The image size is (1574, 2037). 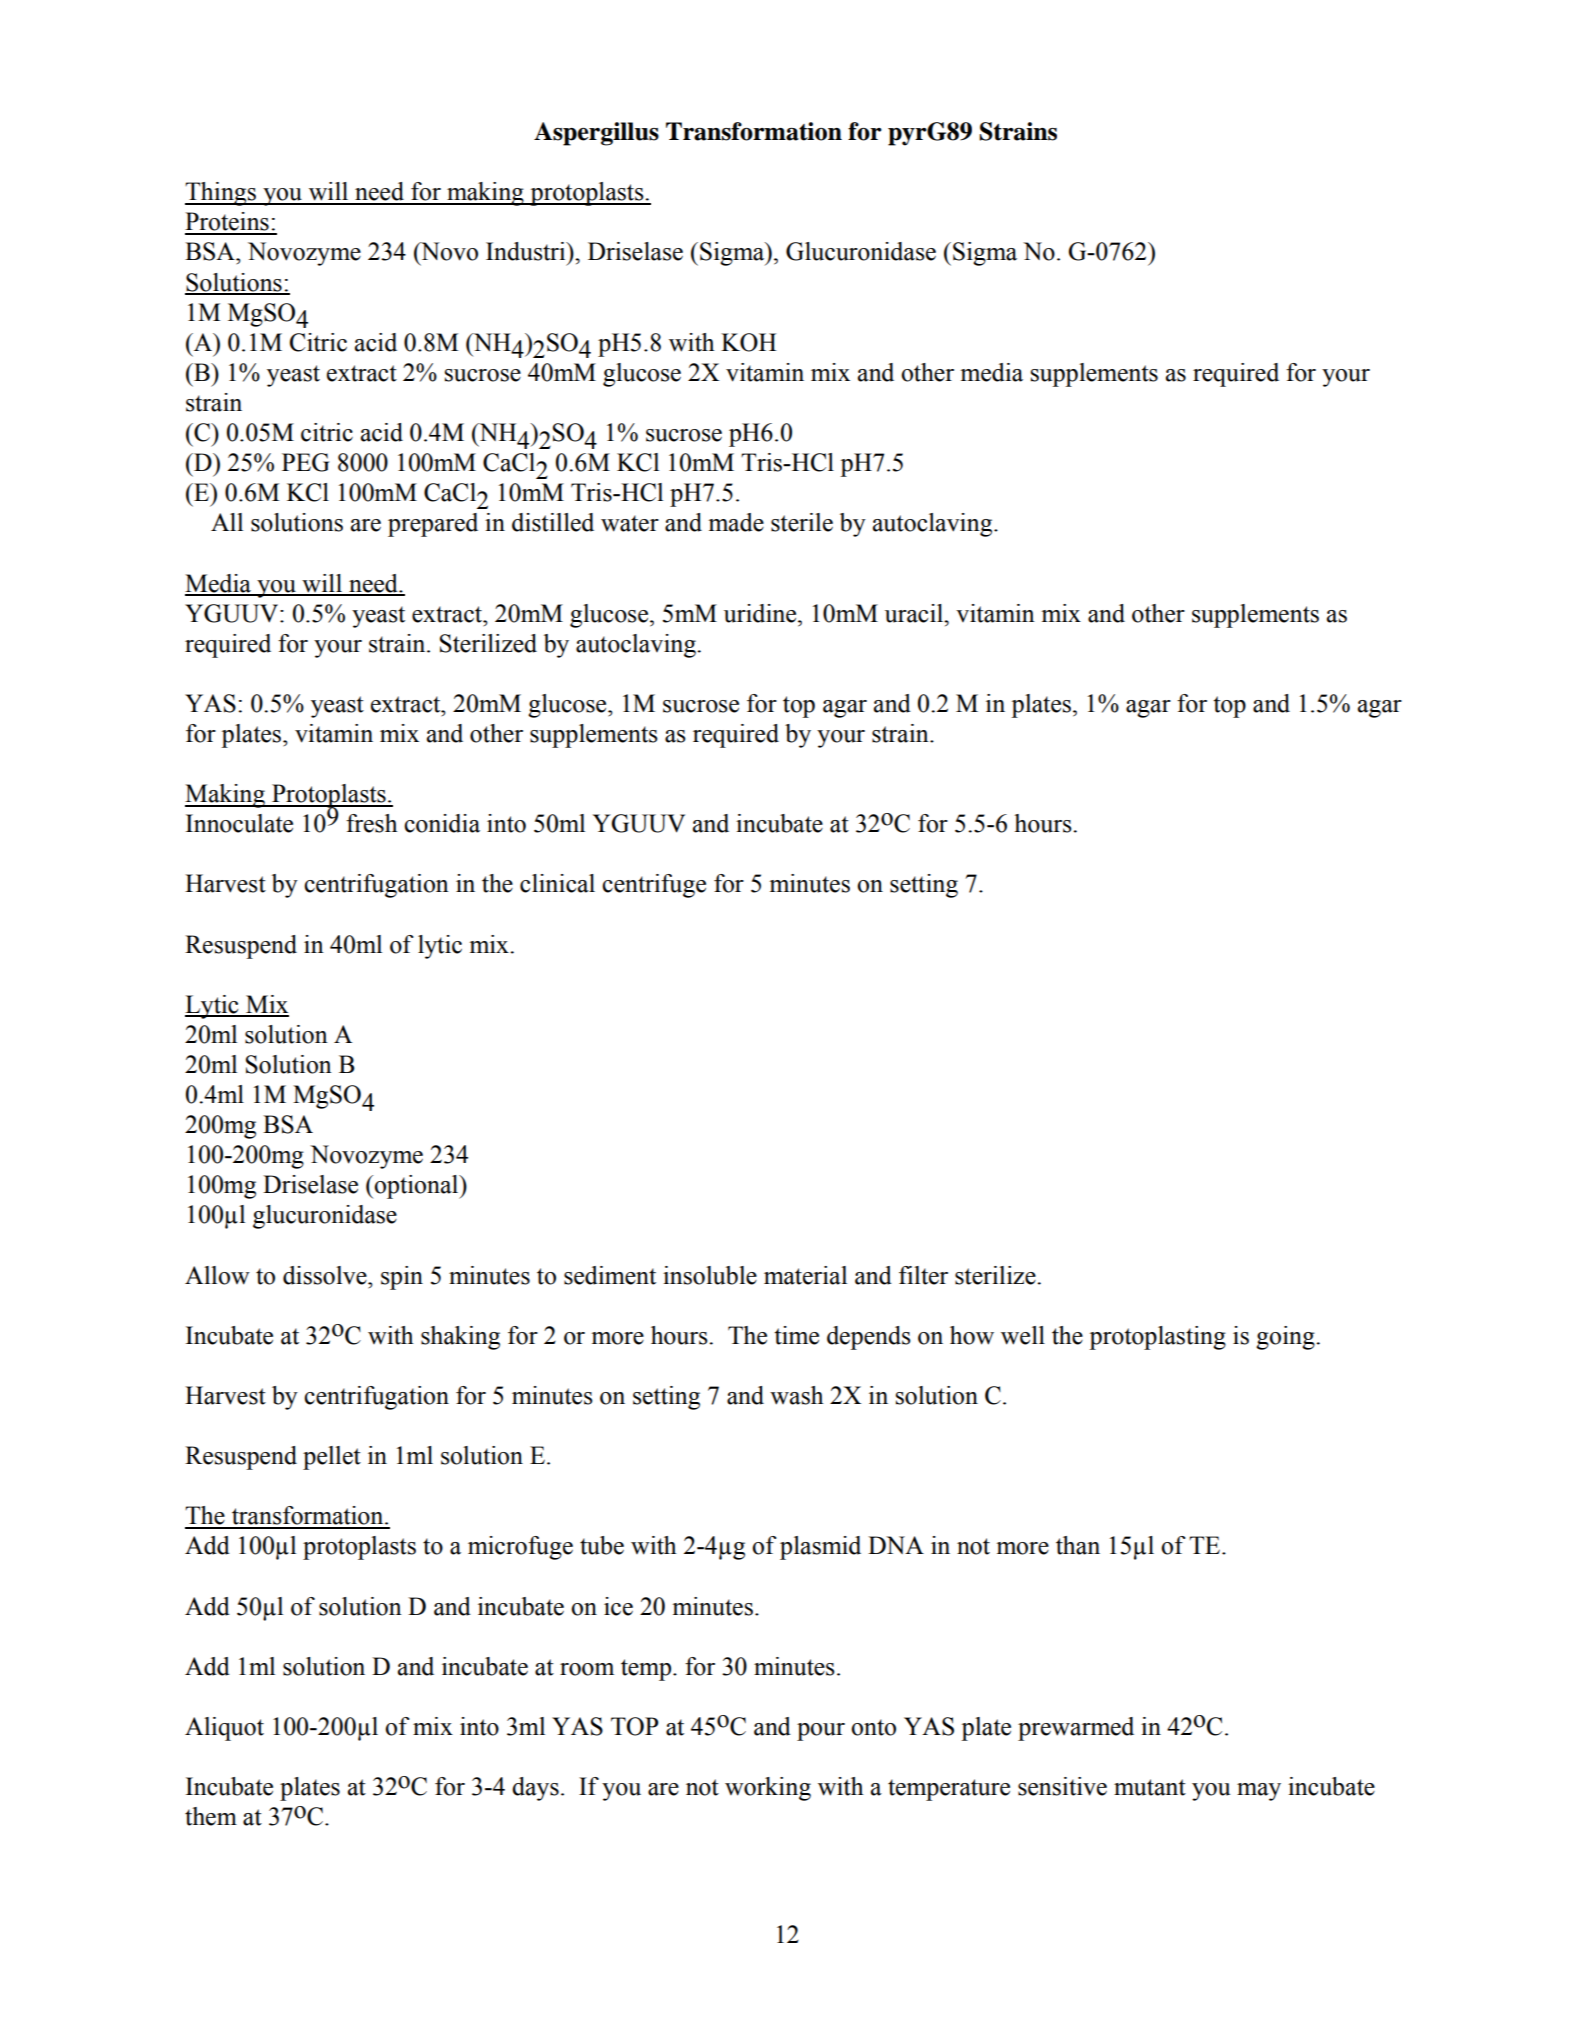 What do you see at coordinates (796, 1395) in the screenshot?
I see `wash` at bounding box center [796, 1395].
